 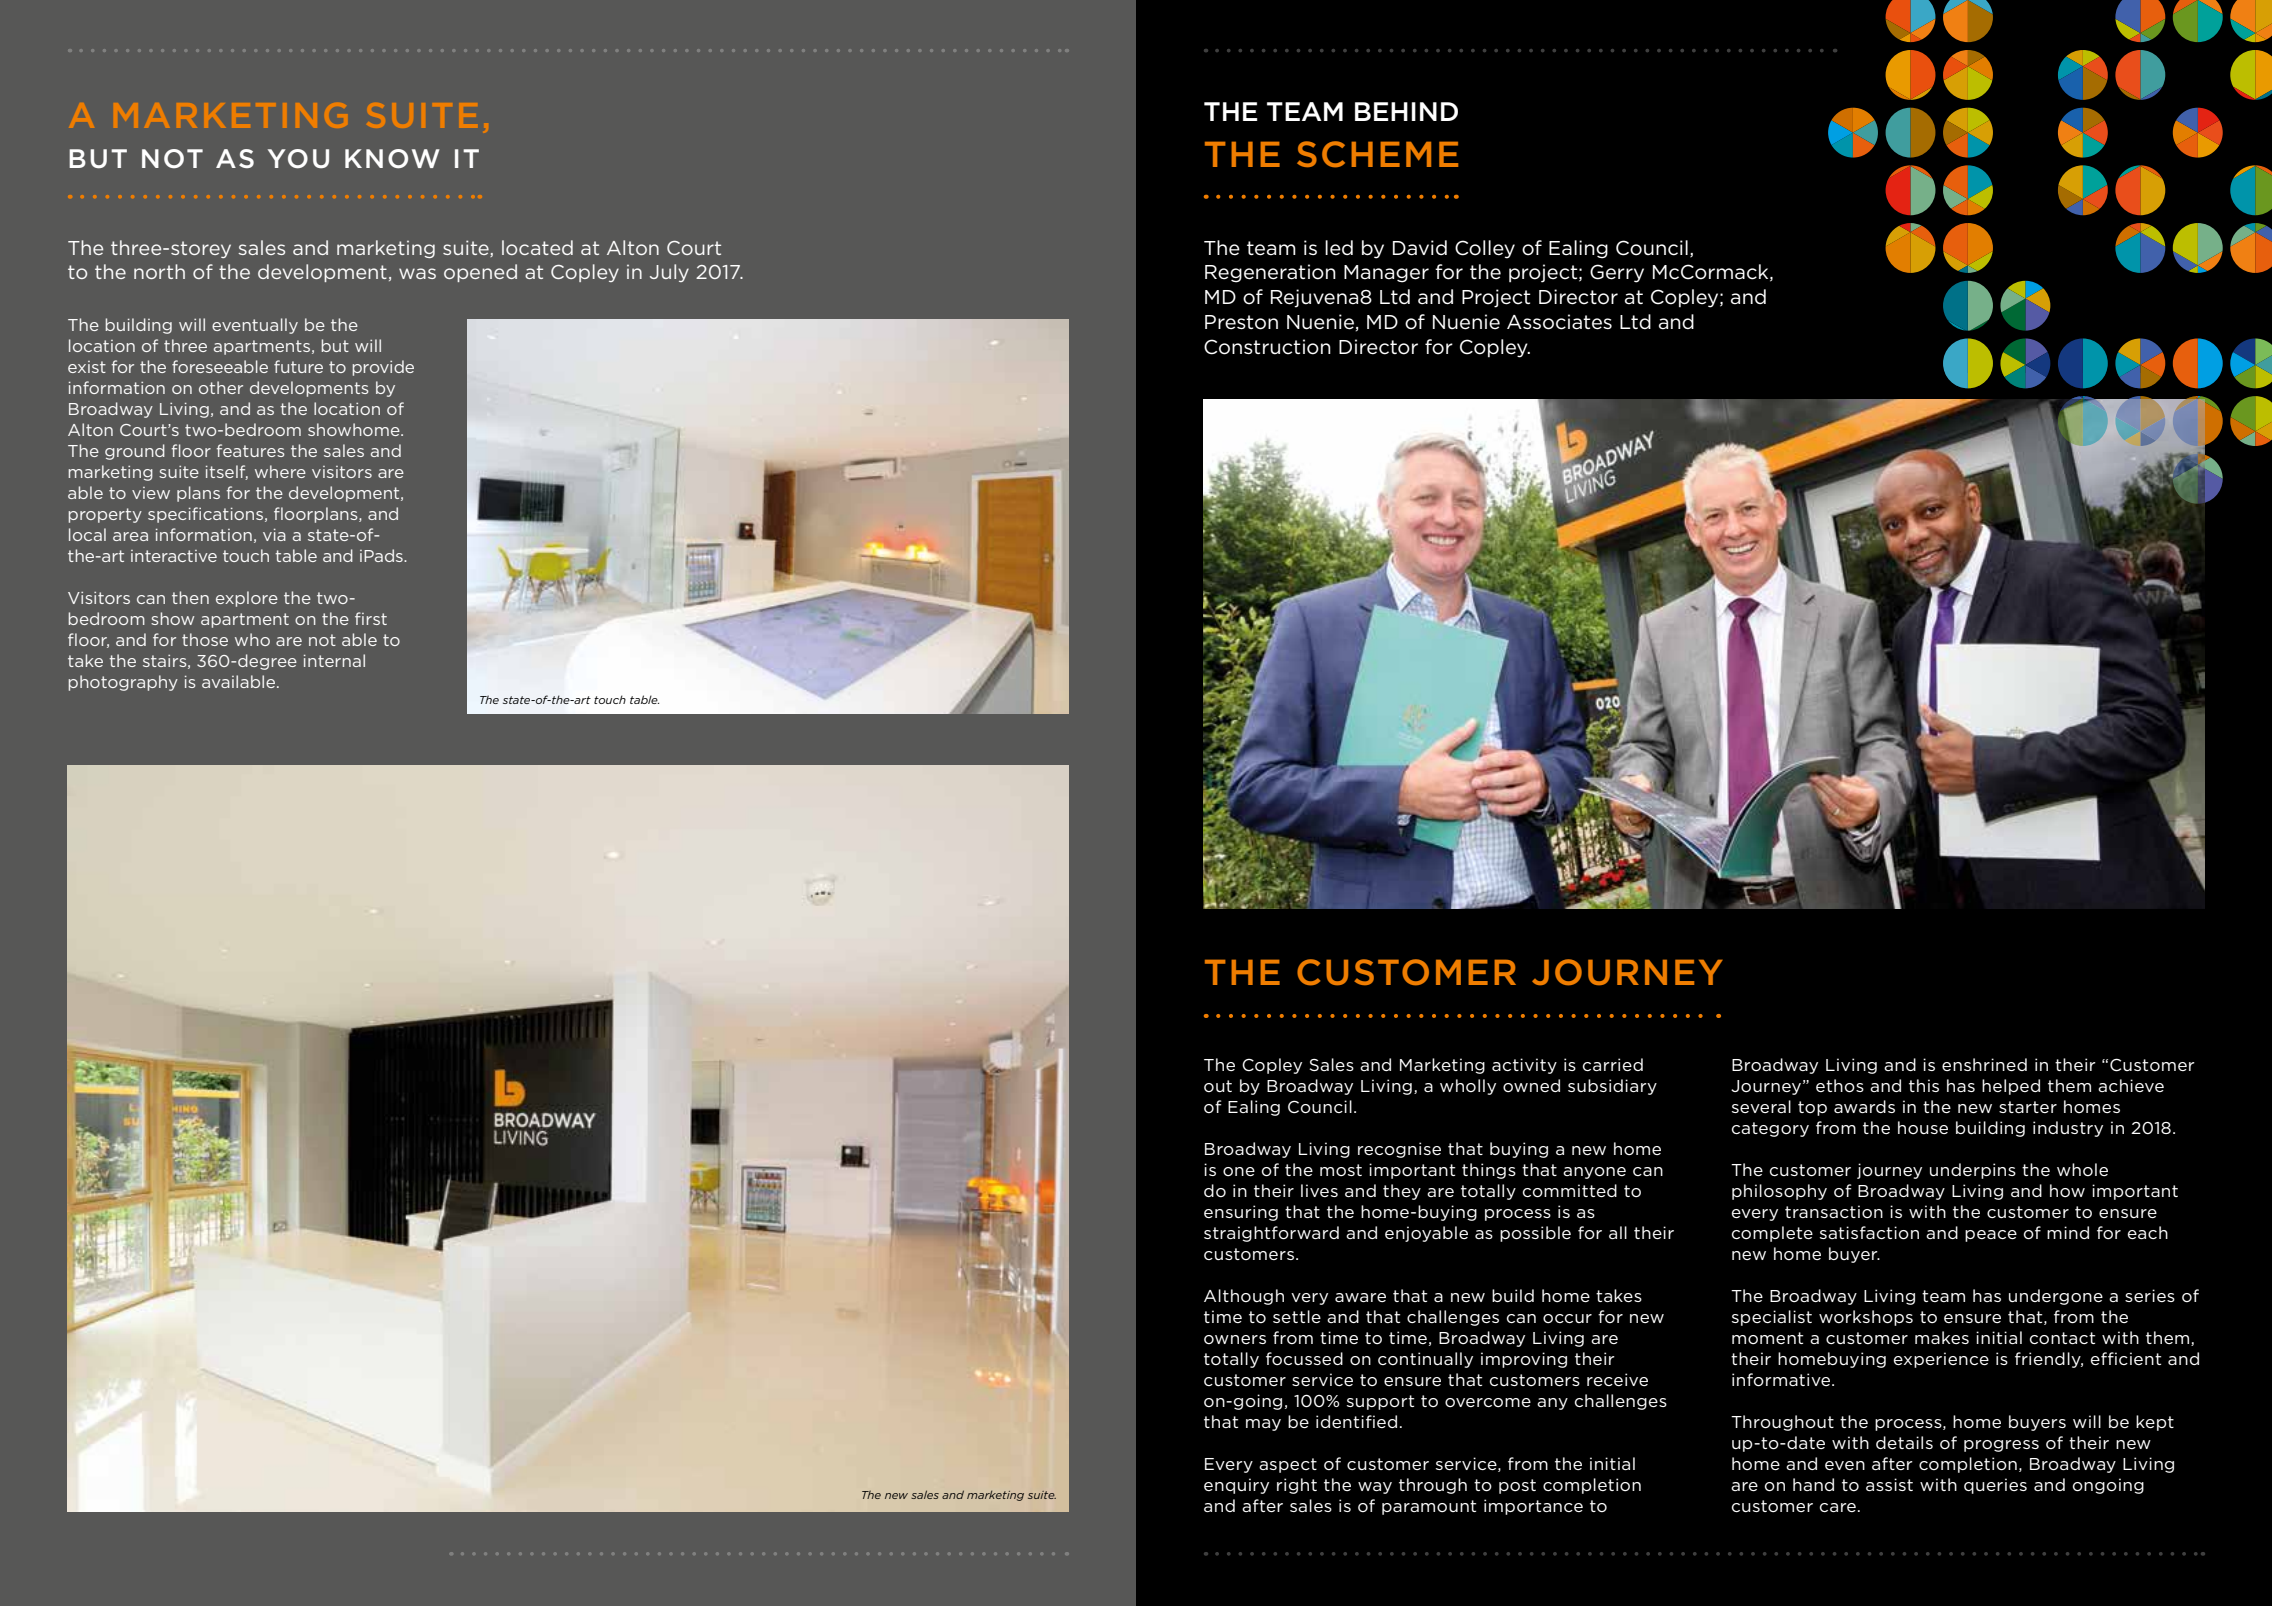 What do you see at coordinates (1288, 1465) in the image?
I see `aspect` at bounding box center [1288, 1465].
